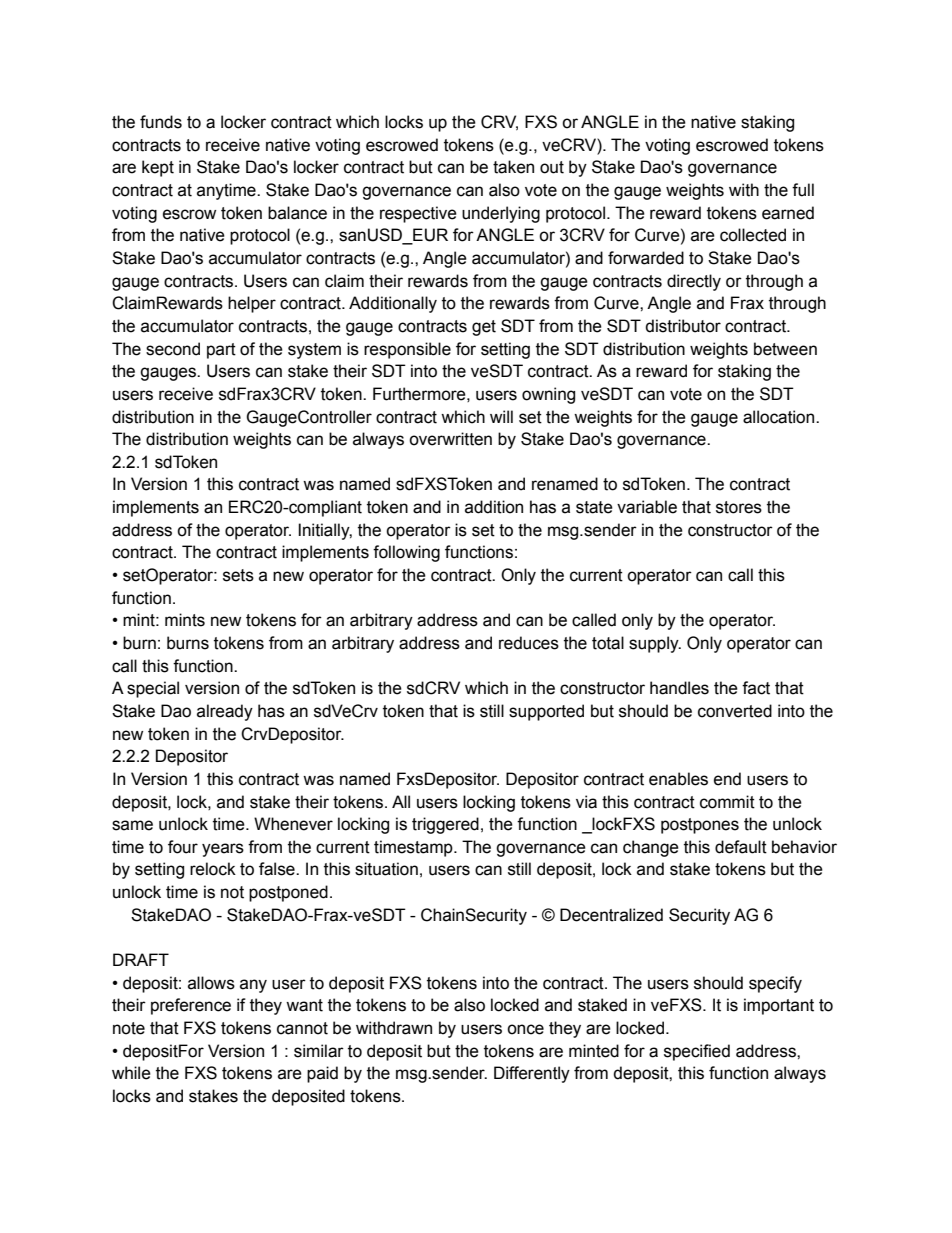  I want to click on preference, so click(191, 1006).
